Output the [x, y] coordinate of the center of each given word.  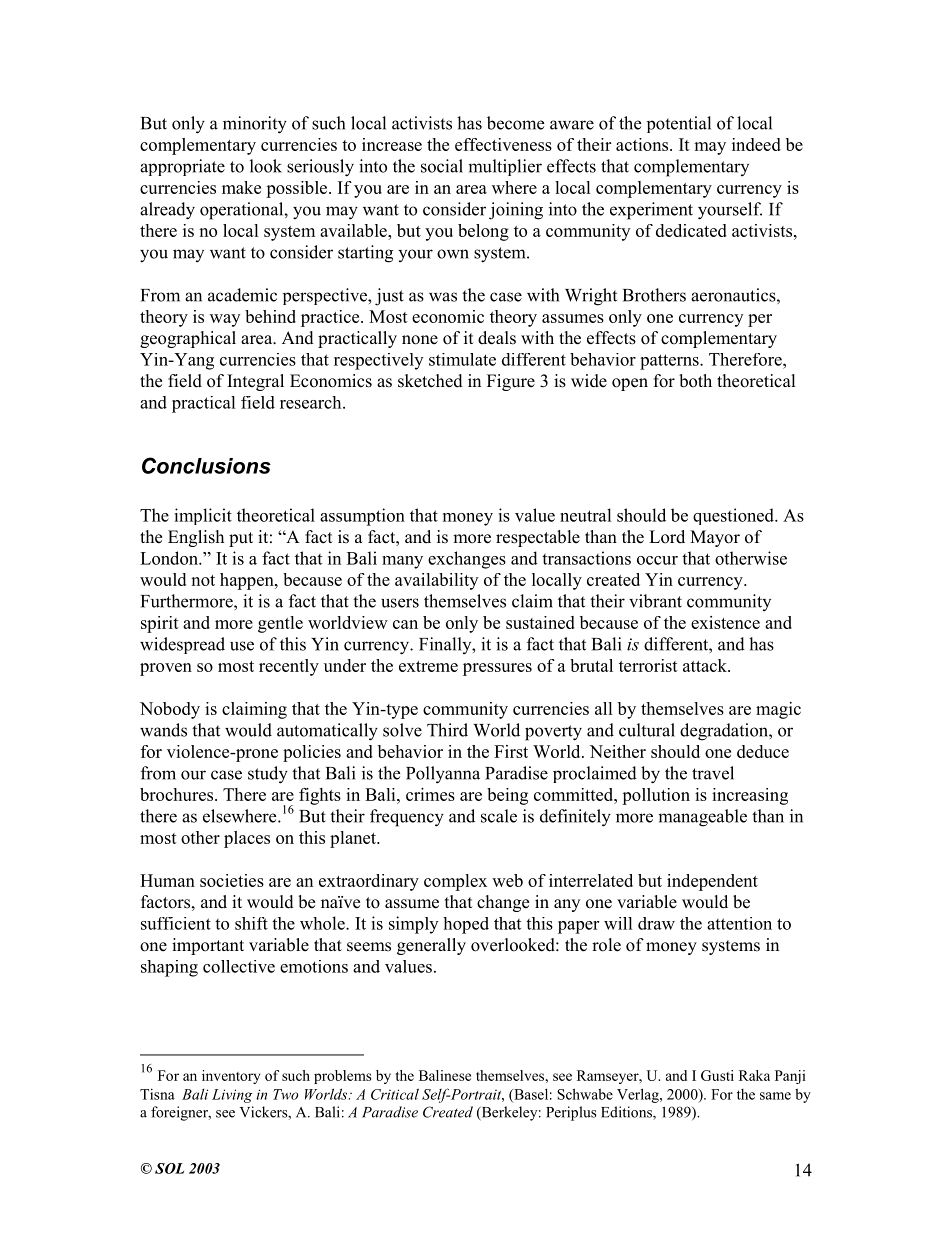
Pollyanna [443, 775]
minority [255, 125]
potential [679, 124]
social [442, 166]
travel [713, 773]
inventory [231, 1077]
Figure [511, 382]
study [268, 775]
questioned [734, 516]
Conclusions [206, 465]
